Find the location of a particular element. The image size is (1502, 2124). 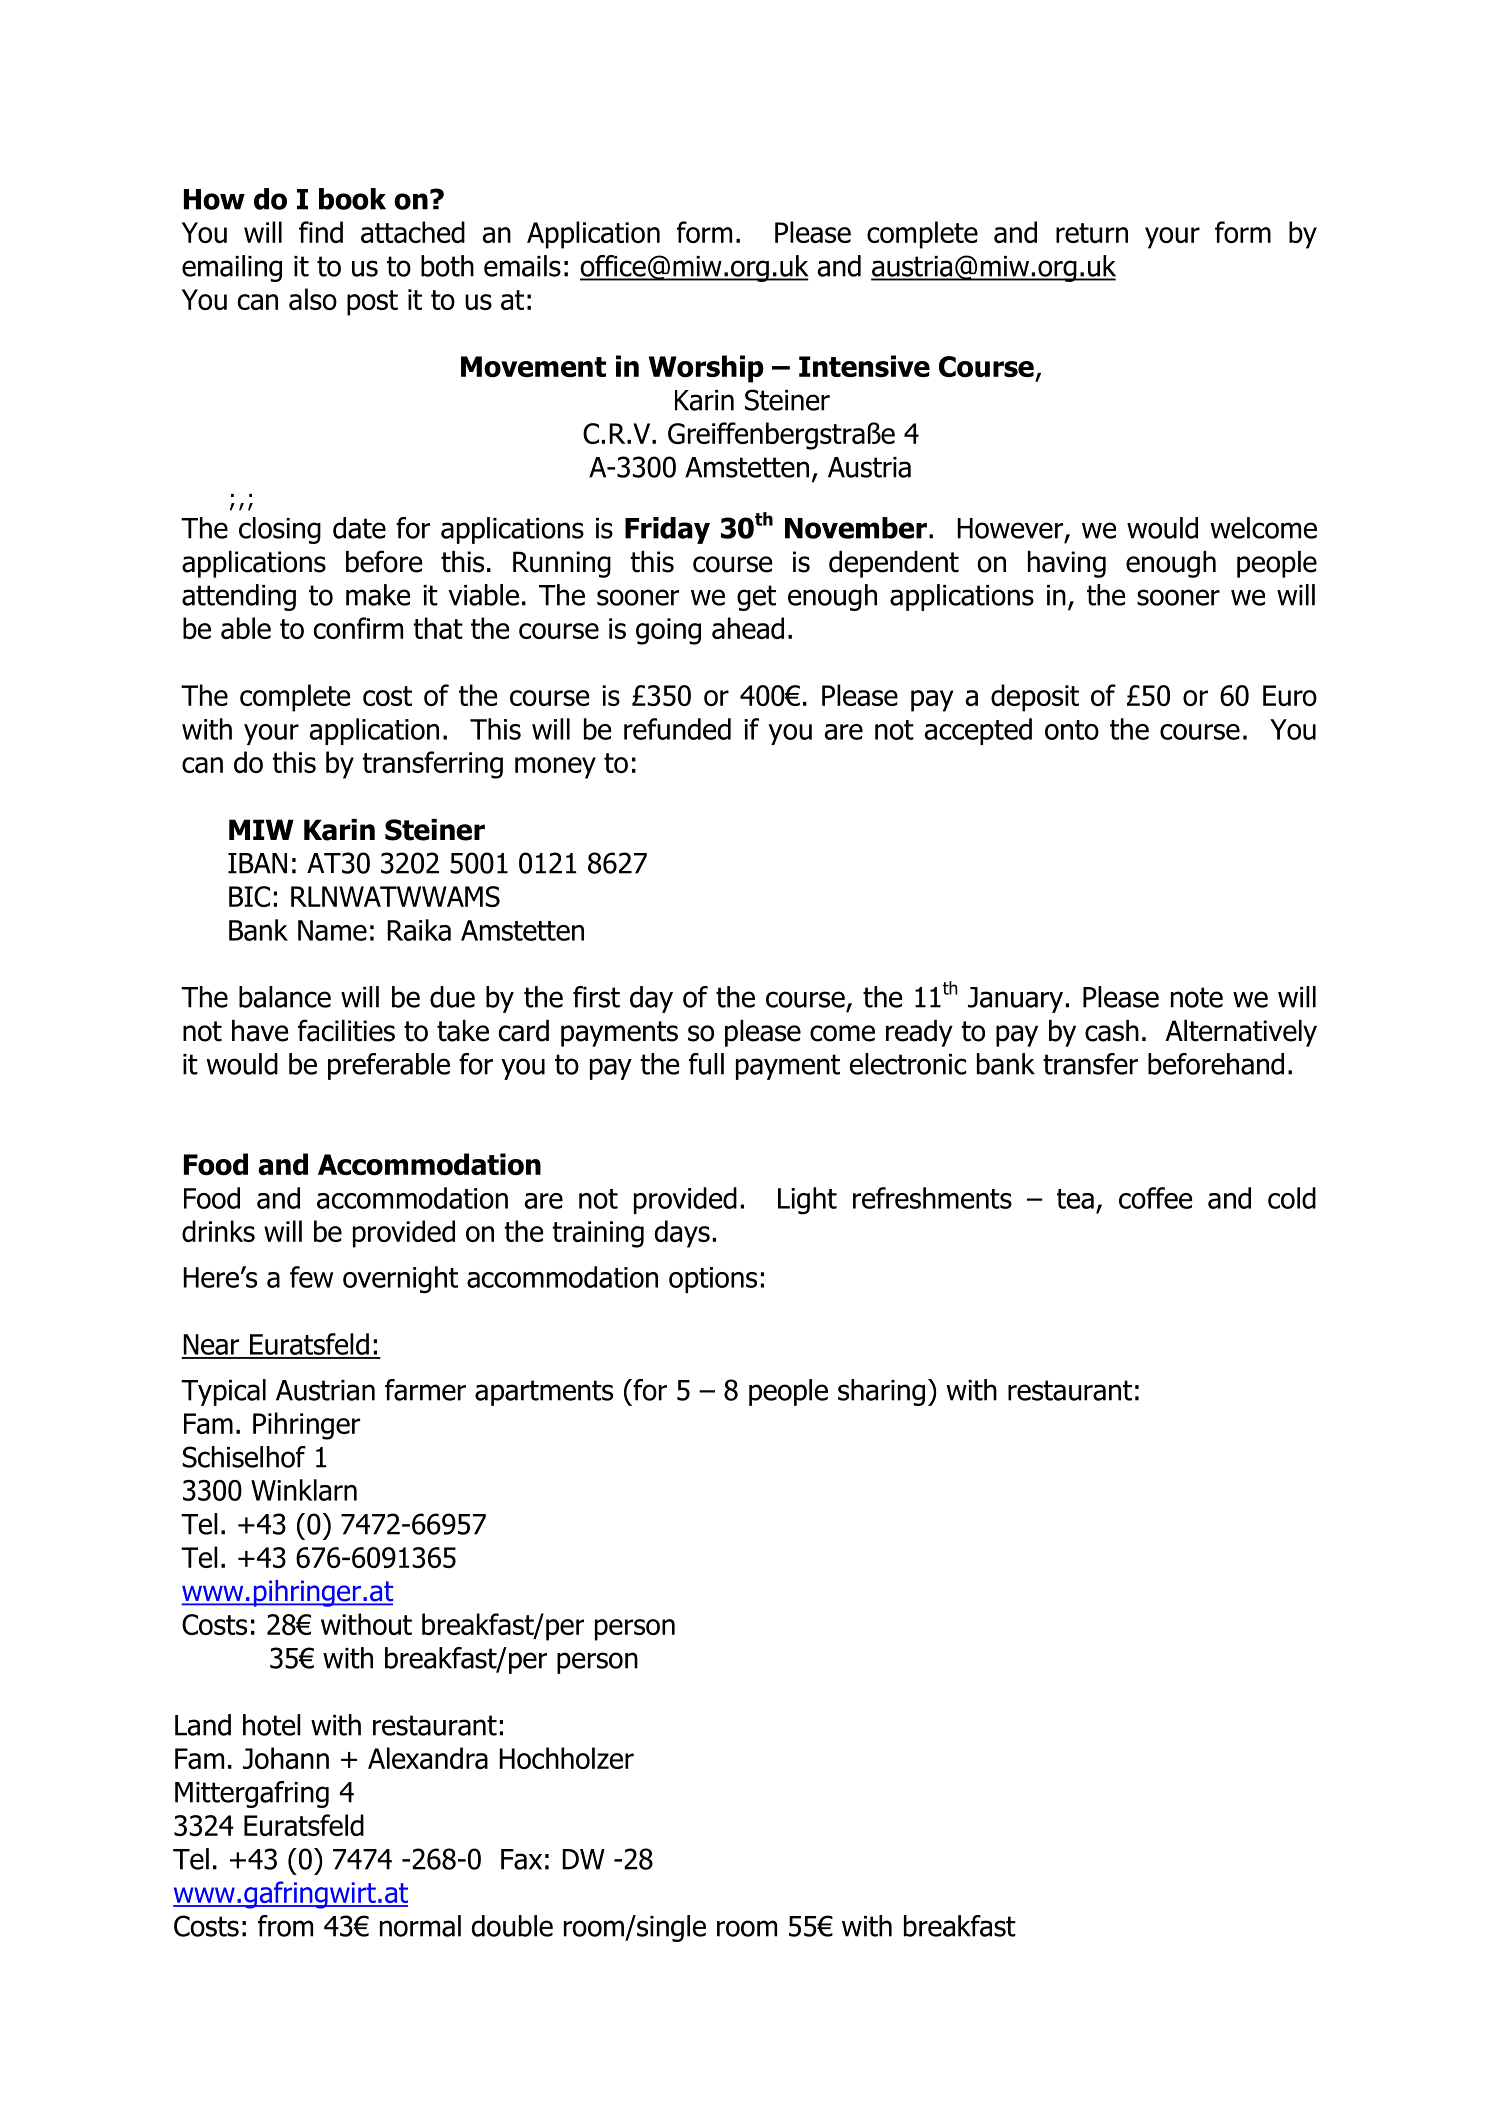

find is located at coordinates (321, 232).
